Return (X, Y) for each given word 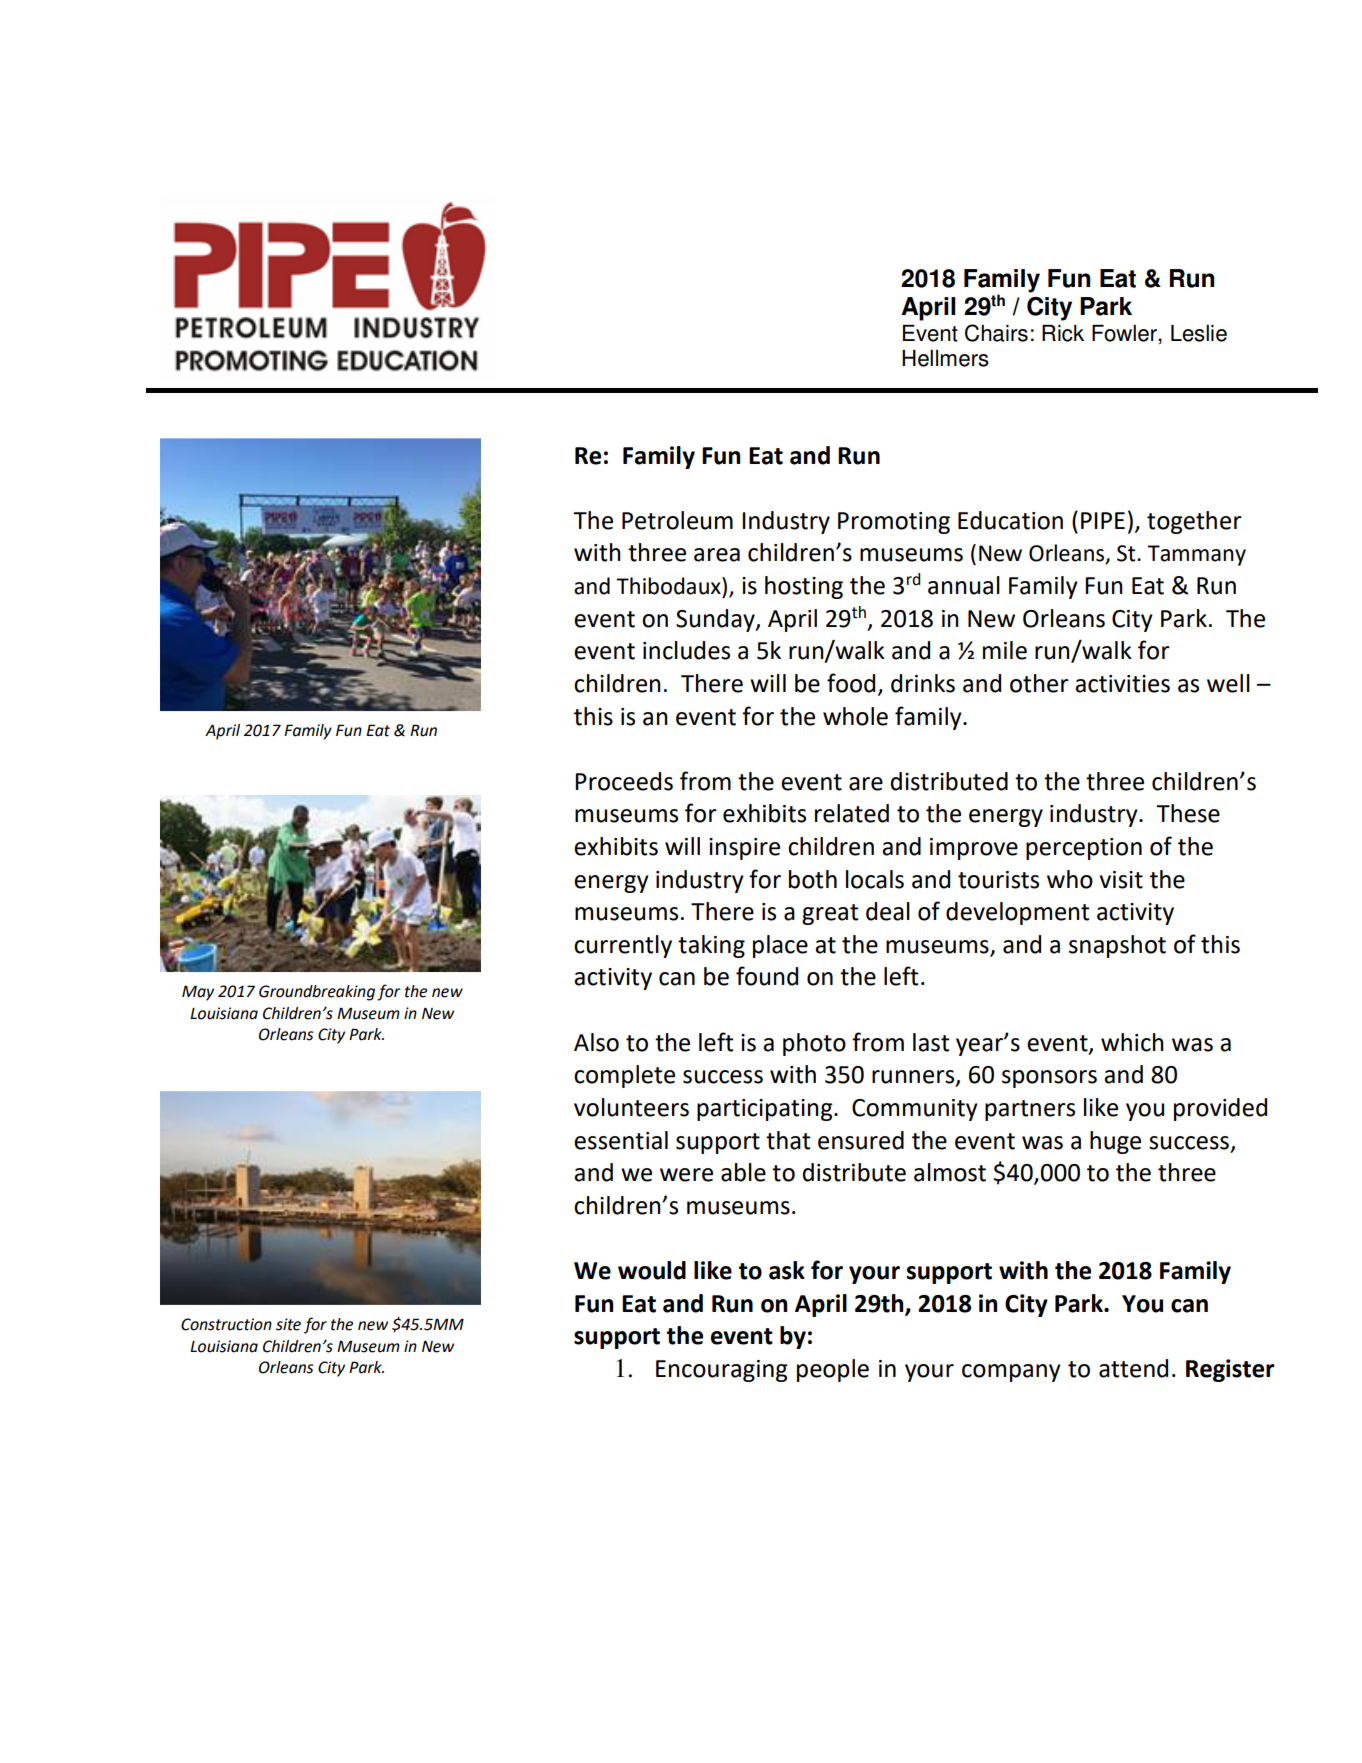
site (288, 1324)
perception (1084, 849)
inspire (744, 849)
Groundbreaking (317, 993)
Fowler (1125, 333)
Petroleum (677, 520)
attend (1133, 1368)
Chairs (996, 333)
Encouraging (722, 1371)
